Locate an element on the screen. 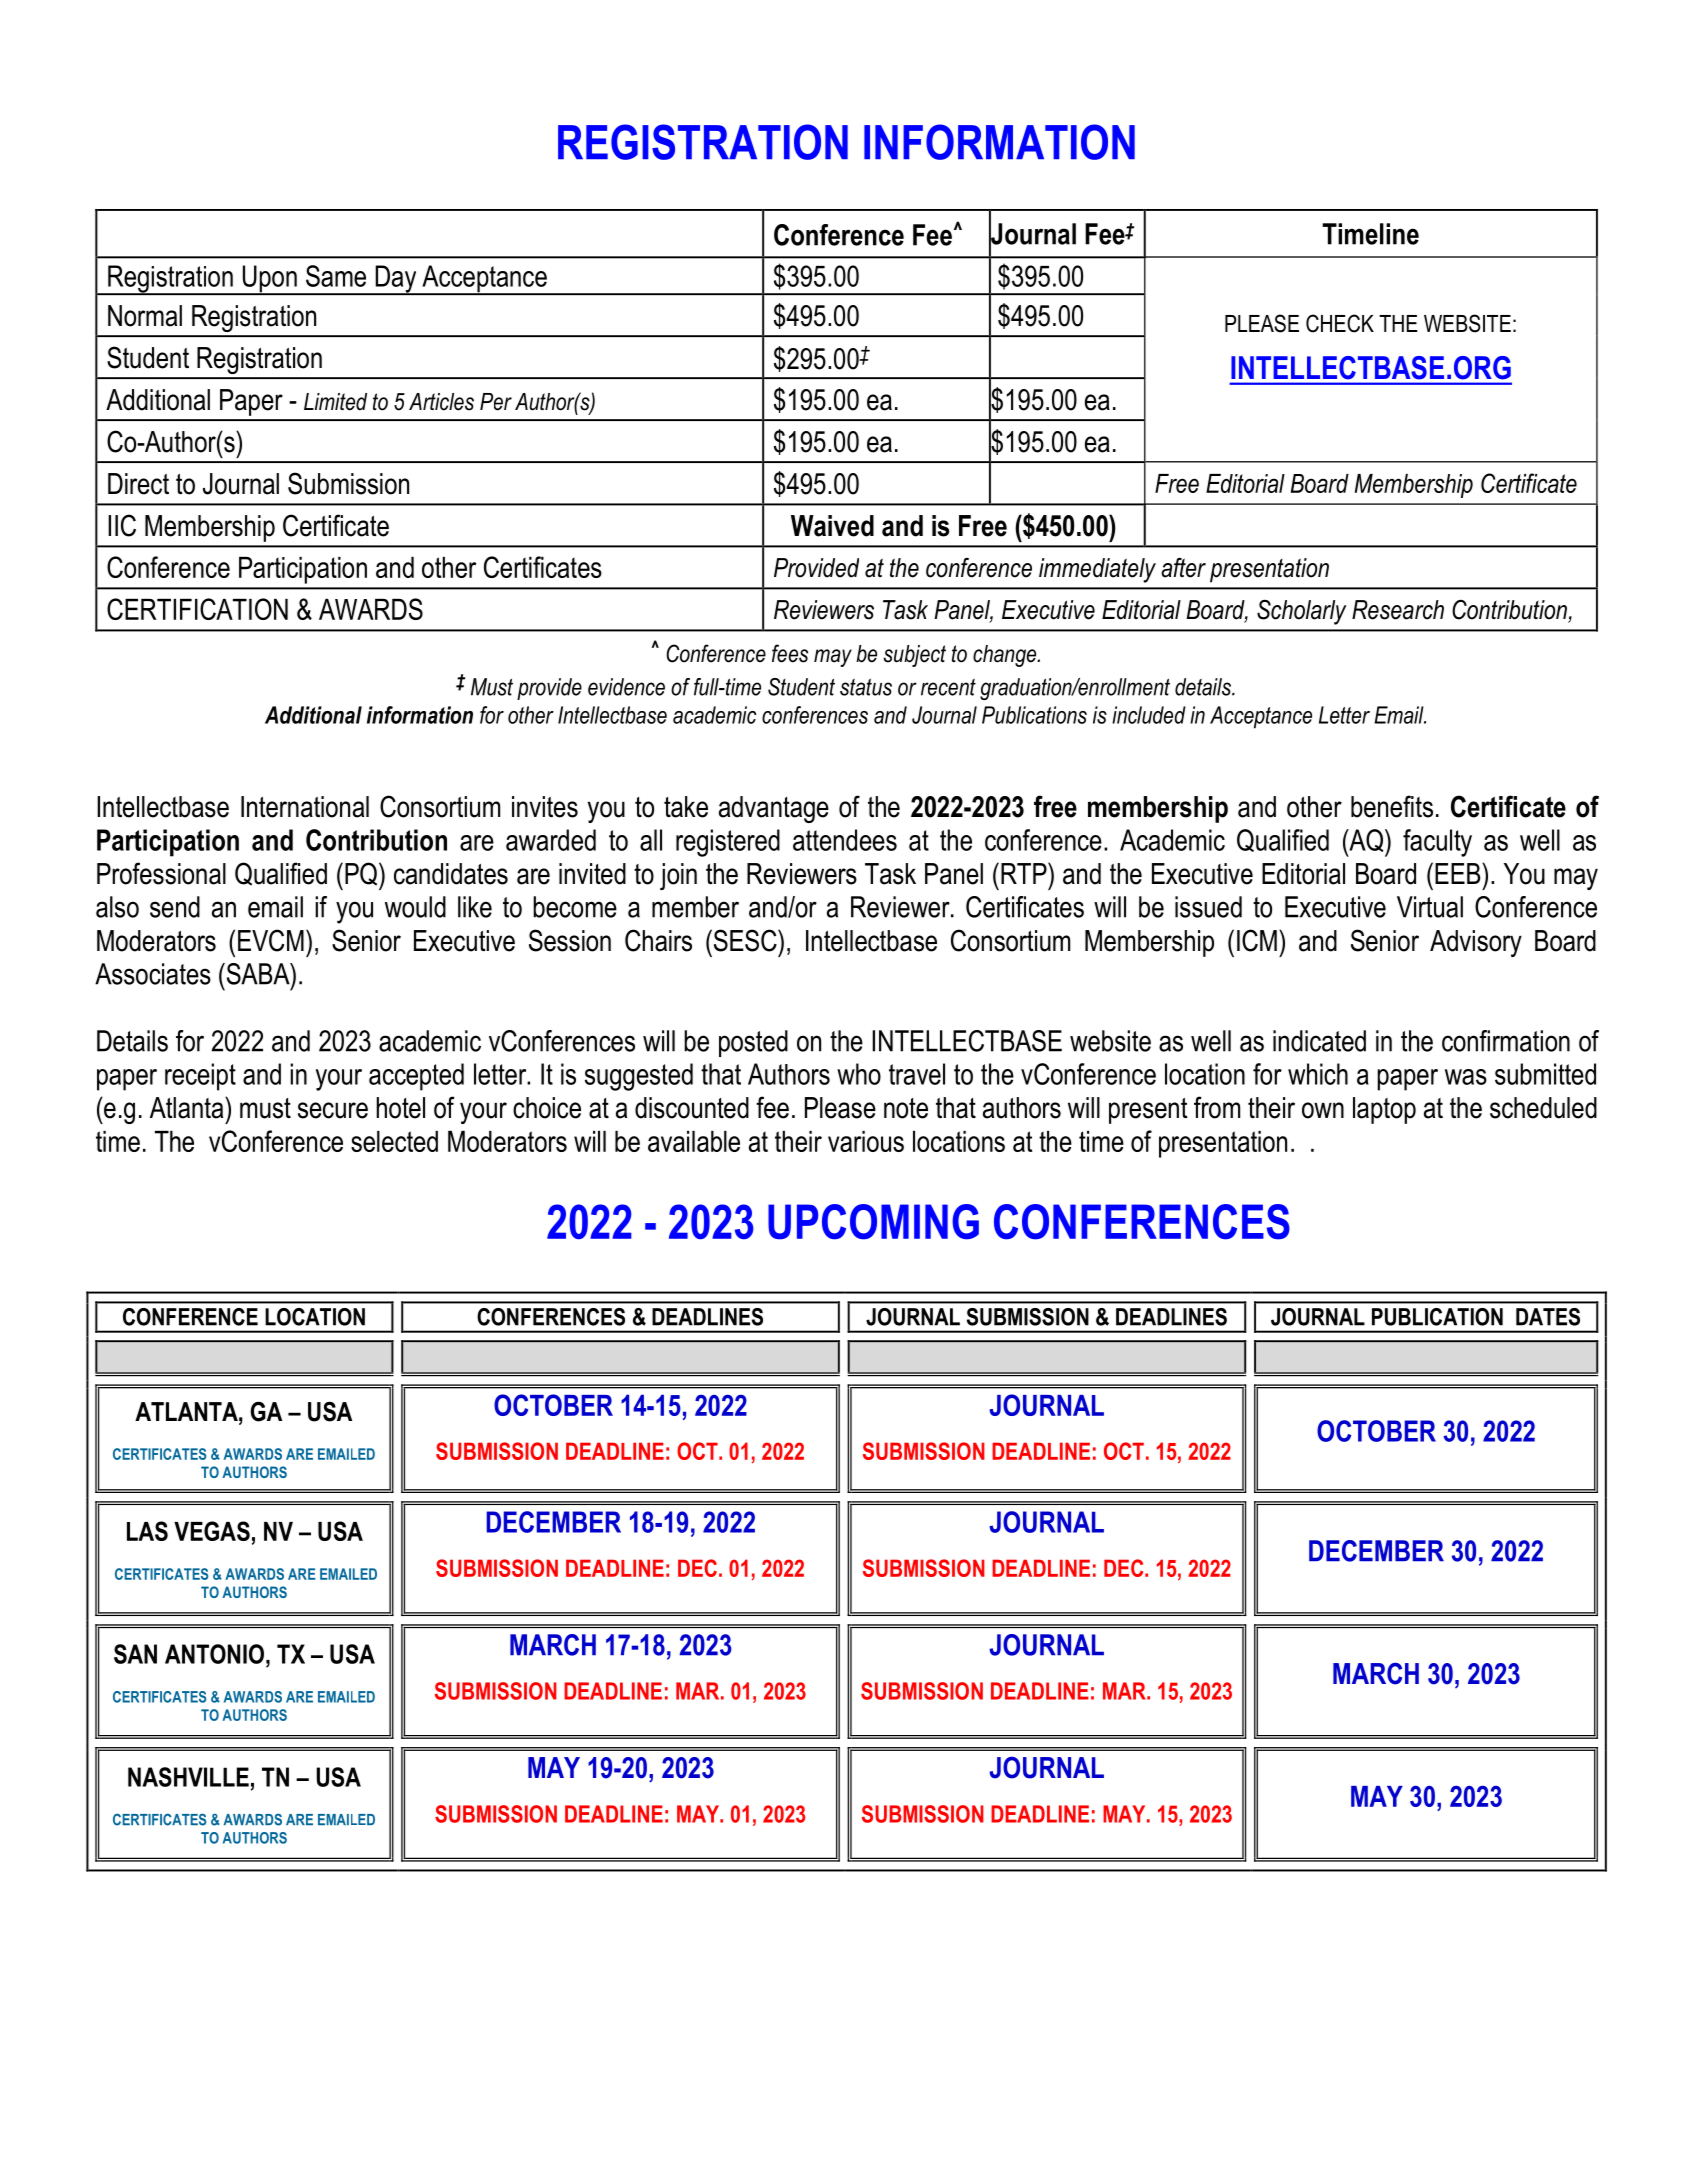 The height and width of the screenshot is (2165, 1693). International is located at coordinates (305, 807).
